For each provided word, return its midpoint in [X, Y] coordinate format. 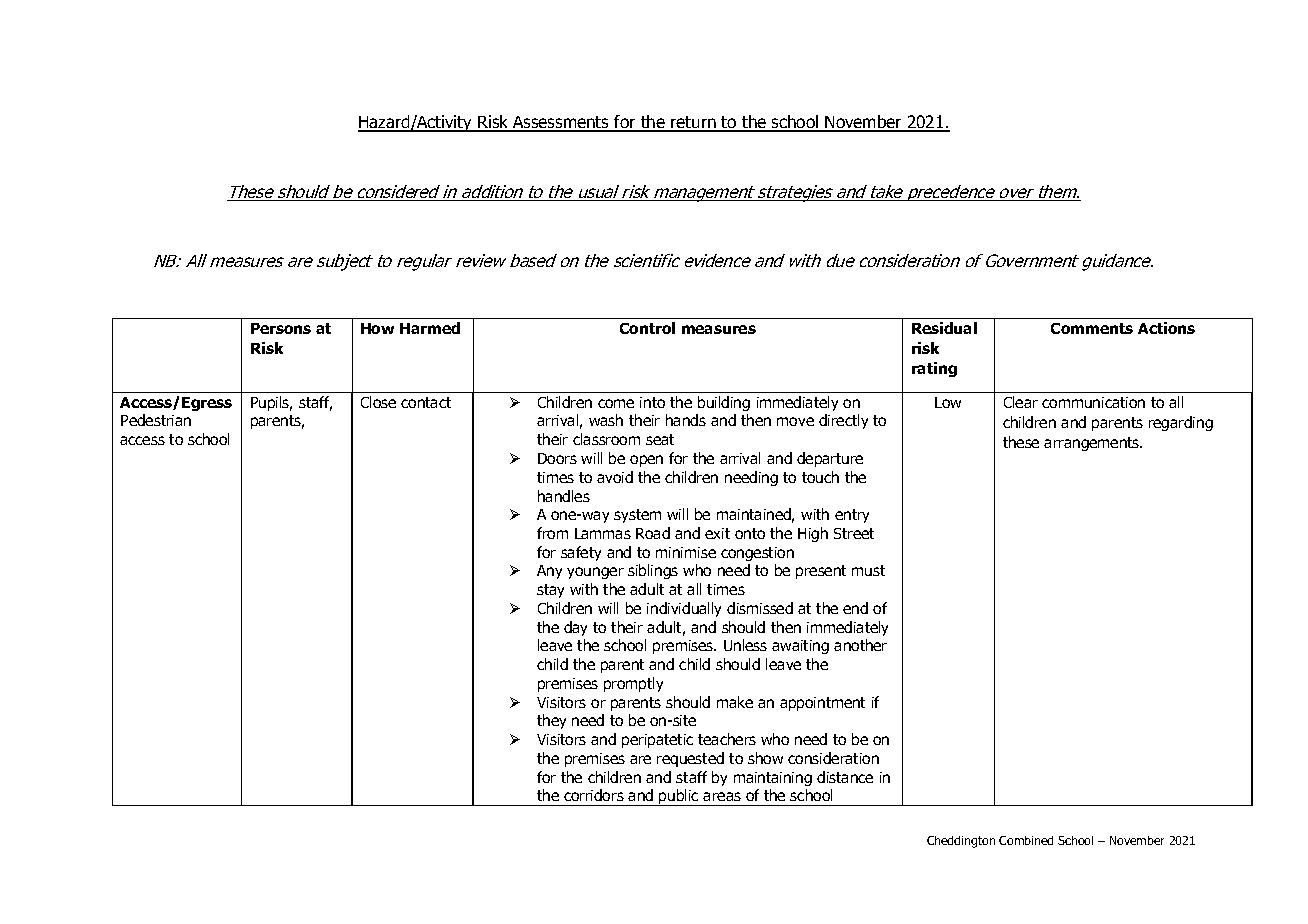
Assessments [561, 124]
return [693, 124]
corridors [594, 795]
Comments [1092, 328]
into [652, 402]
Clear [1021, 402]
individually [684, 609]
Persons [281, 328]
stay [550, 591]
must [868, 570]
